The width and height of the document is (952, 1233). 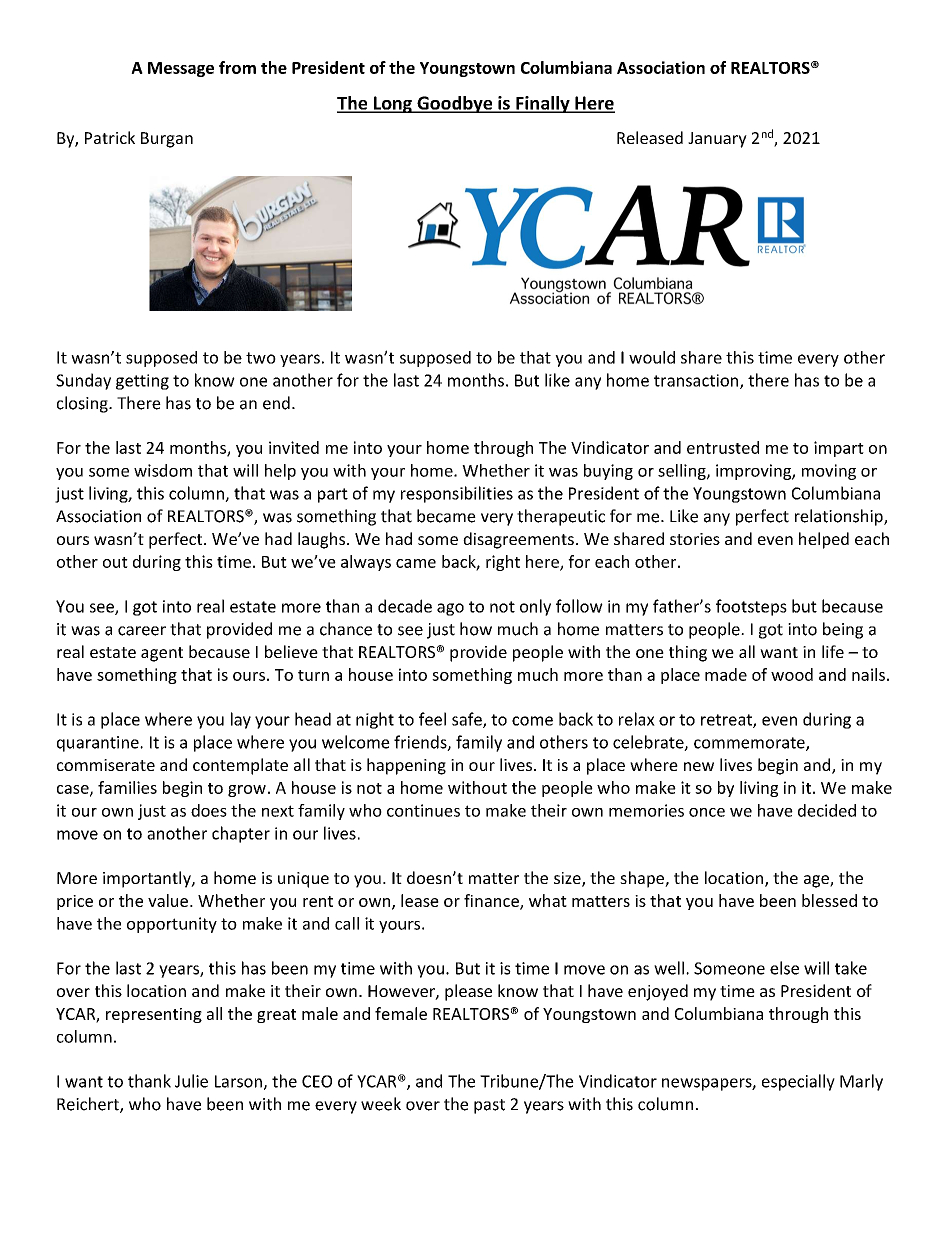 I want to click on January, so click(x=717, y=140).
